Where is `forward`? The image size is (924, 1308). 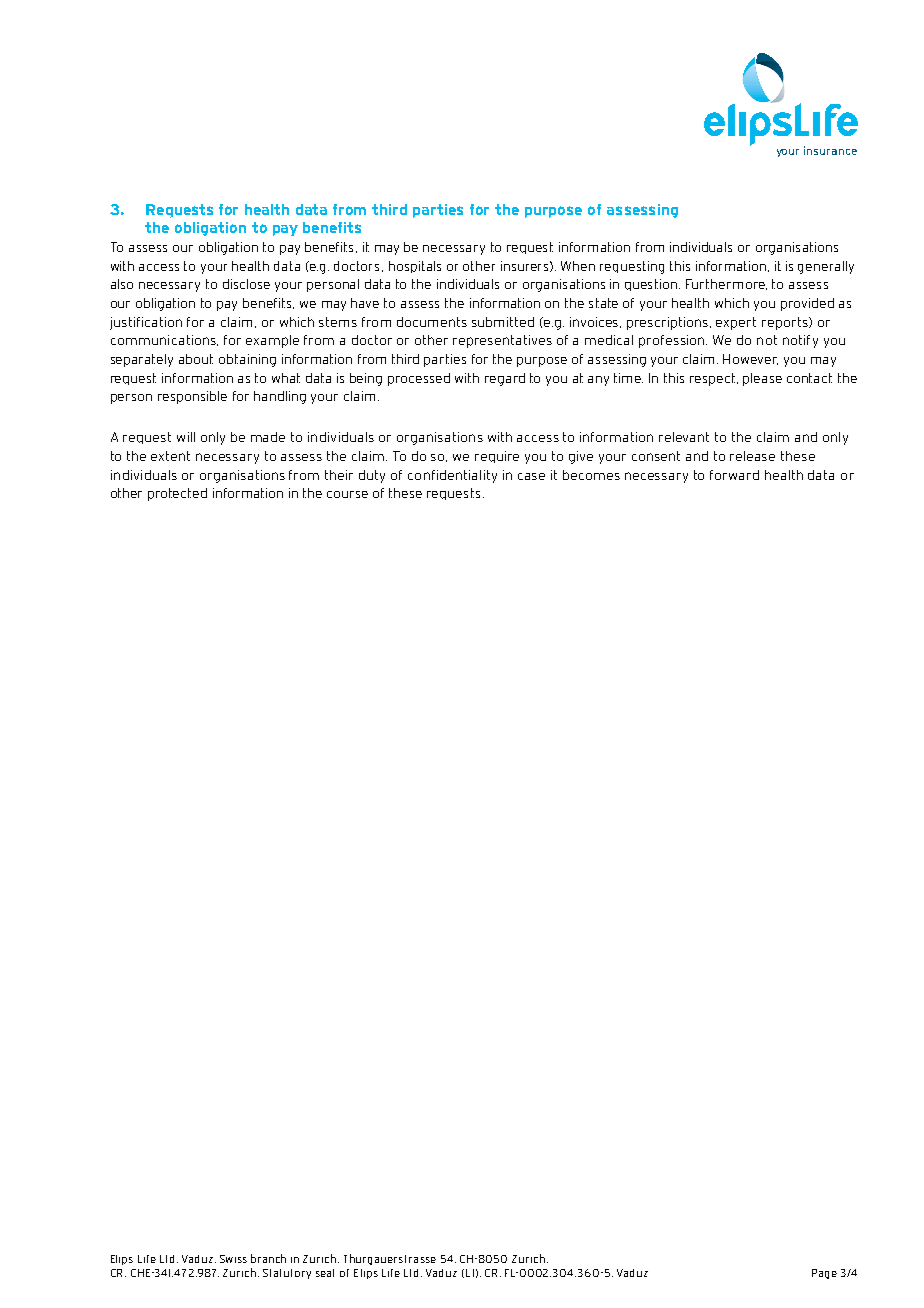 forward is located at coordinates (734, 475).
